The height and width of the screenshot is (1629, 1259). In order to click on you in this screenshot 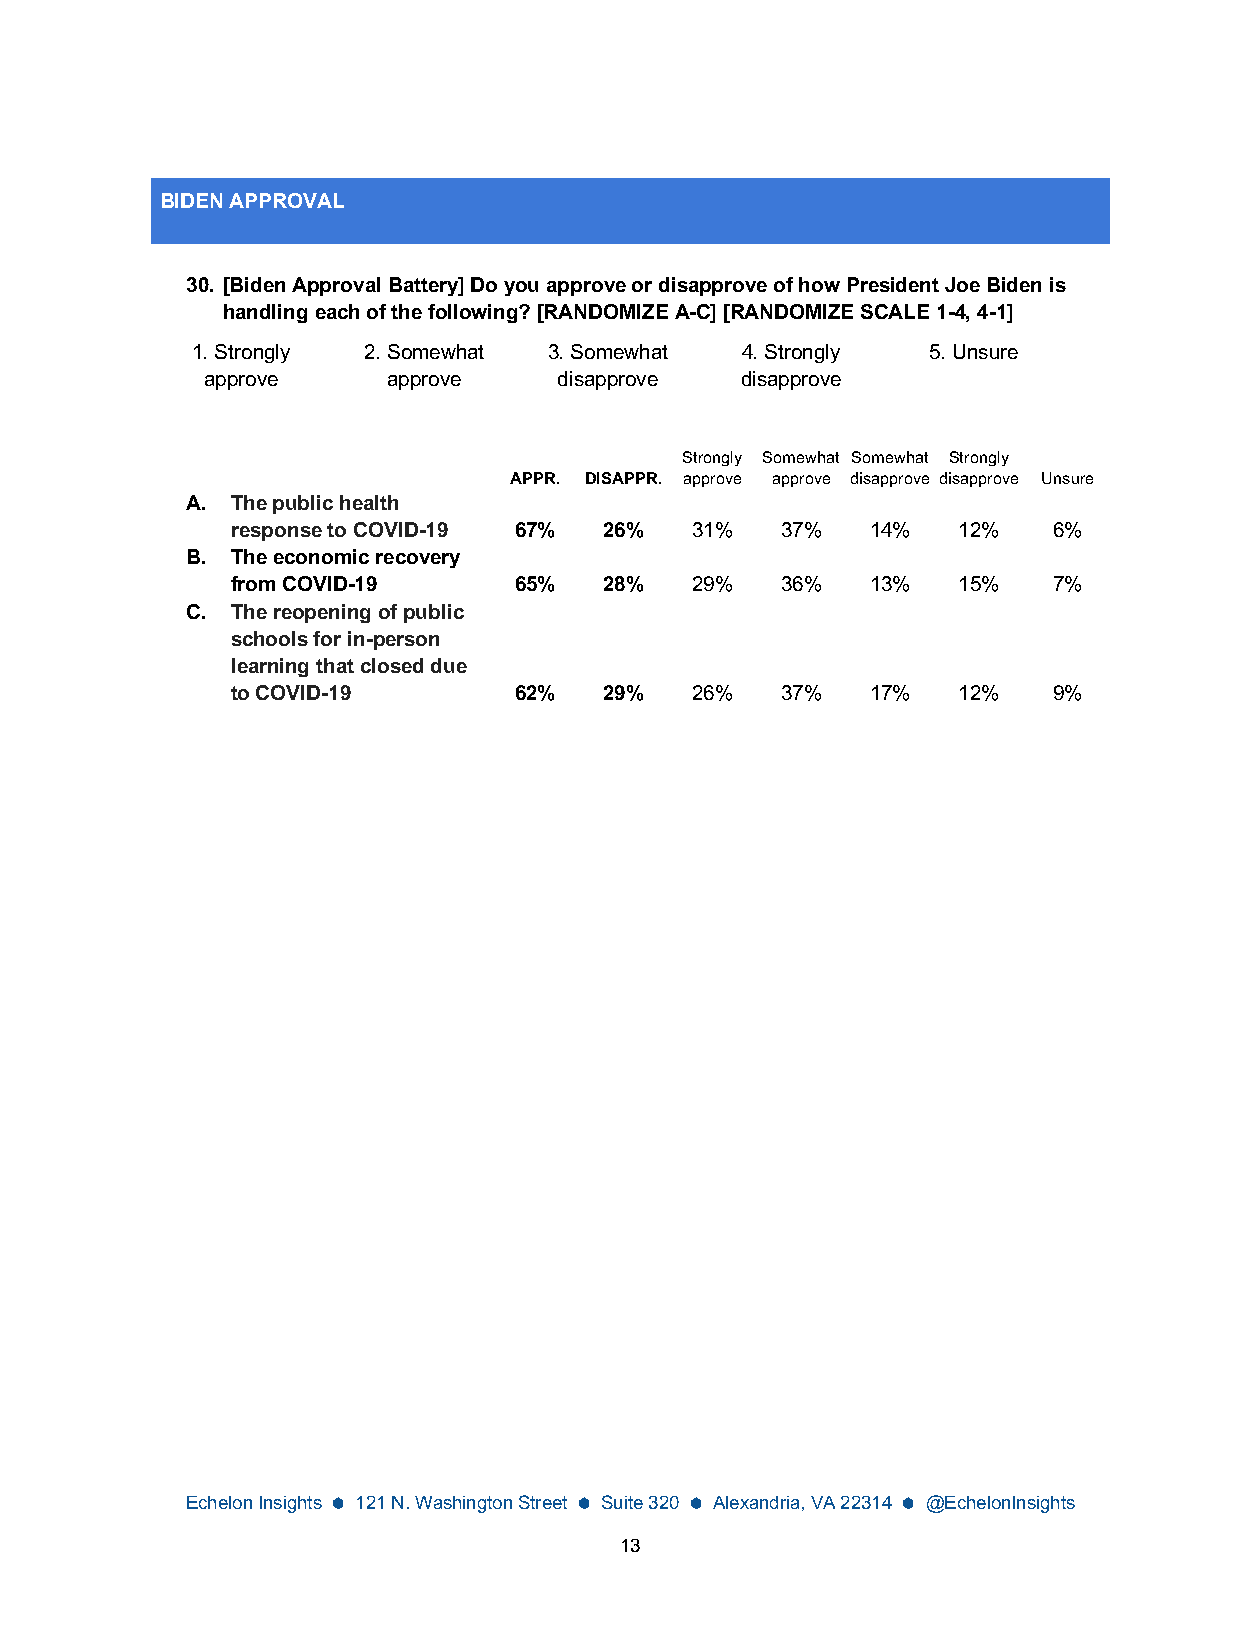, I will do `click(521, 288)`.
